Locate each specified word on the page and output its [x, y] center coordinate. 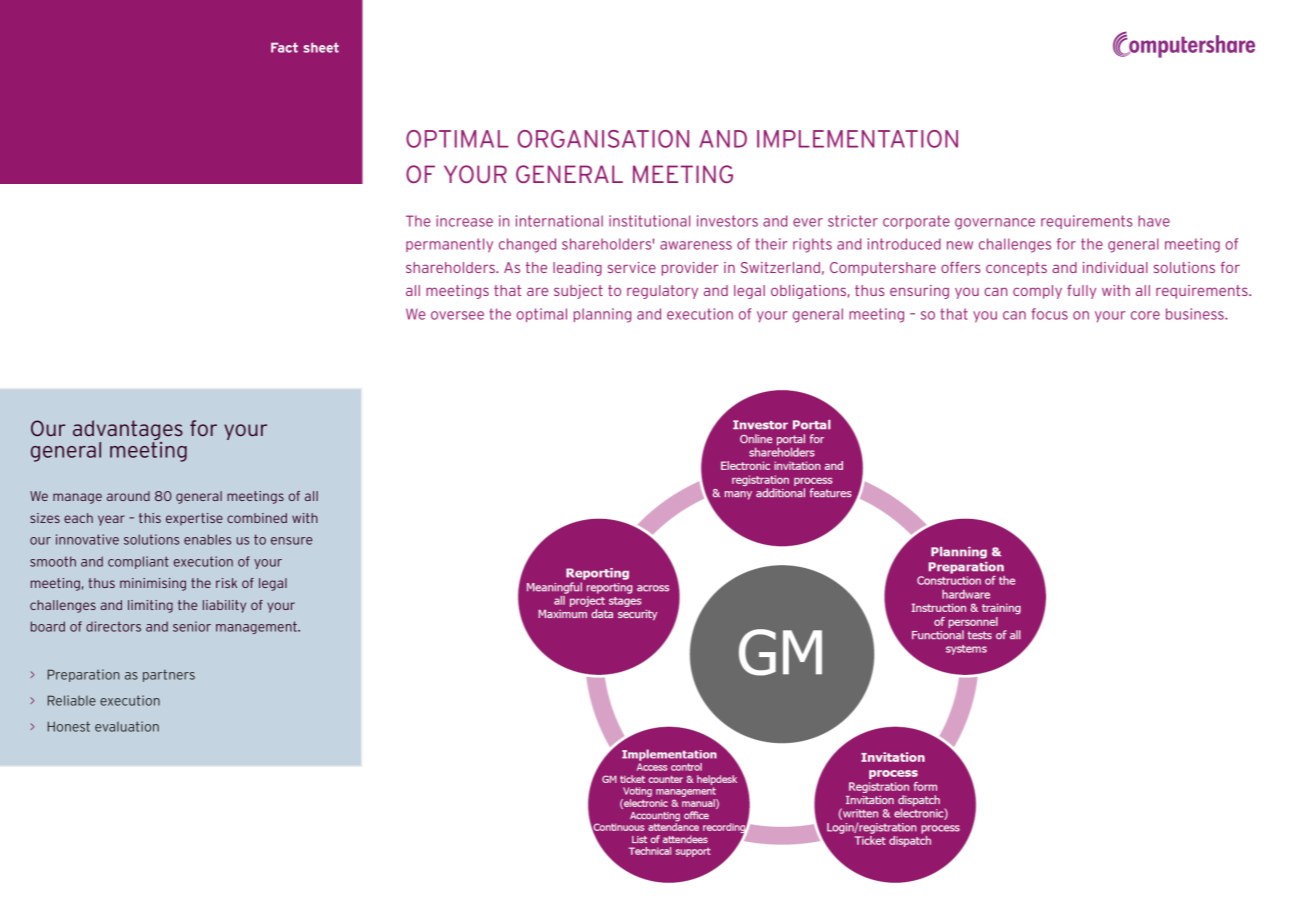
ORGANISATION [603, 139]
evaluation [127, 726]
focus [1049, 314]
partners [169, 676]
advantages [128, 431]
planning [602, 315]
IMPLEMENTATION [857, 139]
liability [224, 606]
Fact [284, 47]
